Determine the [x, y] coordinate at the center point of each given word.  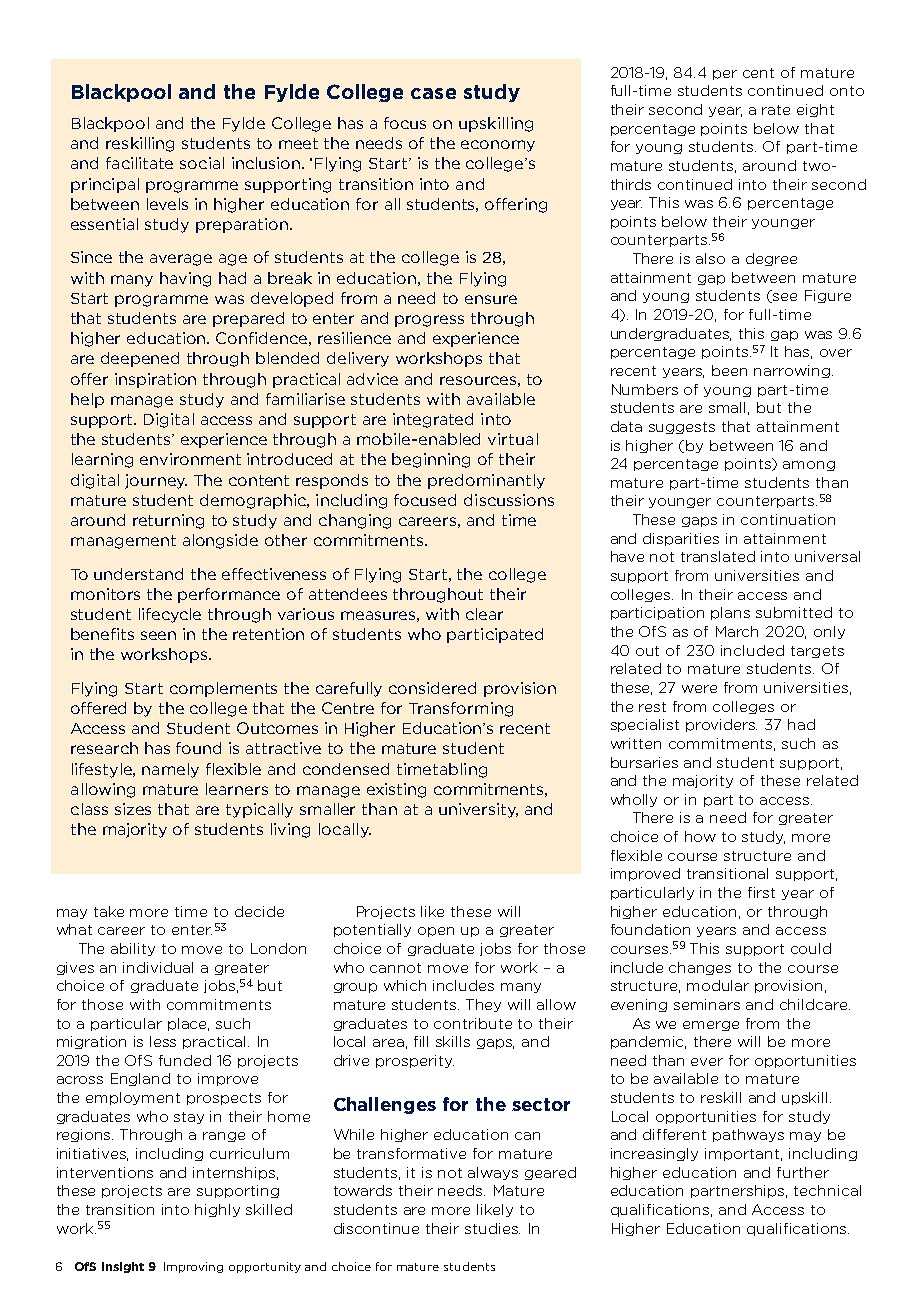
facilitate [139, 163]
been [729, 370]
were [699, 689]
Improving [193, 1267]
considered [432, 688]
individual [158, 967]
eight [815, 110]
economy [498, 146]
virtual [513, 439]
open [436, 932]
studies [492, 1228]
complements [223, 689]
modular [718, 985]
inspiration [155, 380]
